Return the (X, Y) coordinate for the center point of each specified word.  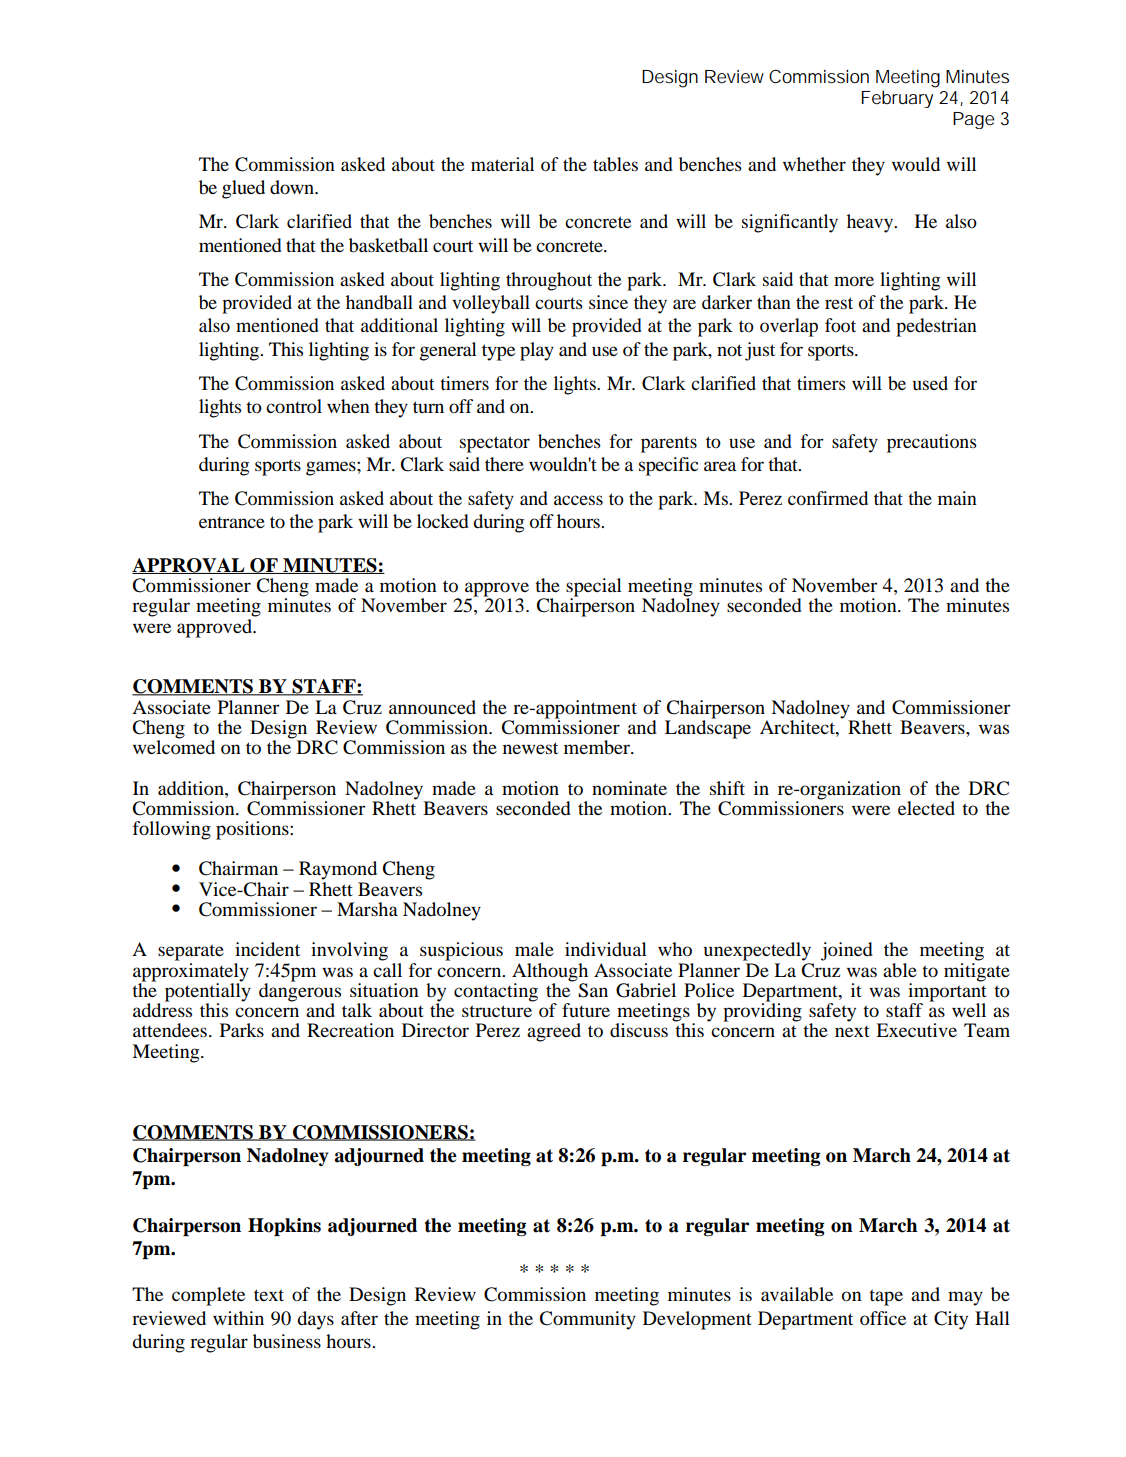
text (269, 1295)
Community (587, 1320)
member (598, 747)
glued (243, 189)
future (586, 1010)
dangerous (300, 992)
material (502, 164)
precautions (932, 443)
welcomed (174, 746)
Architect (798, 727)
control (294, 406)
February (897, 99)
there (504, 464)
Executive (916, 1030)
